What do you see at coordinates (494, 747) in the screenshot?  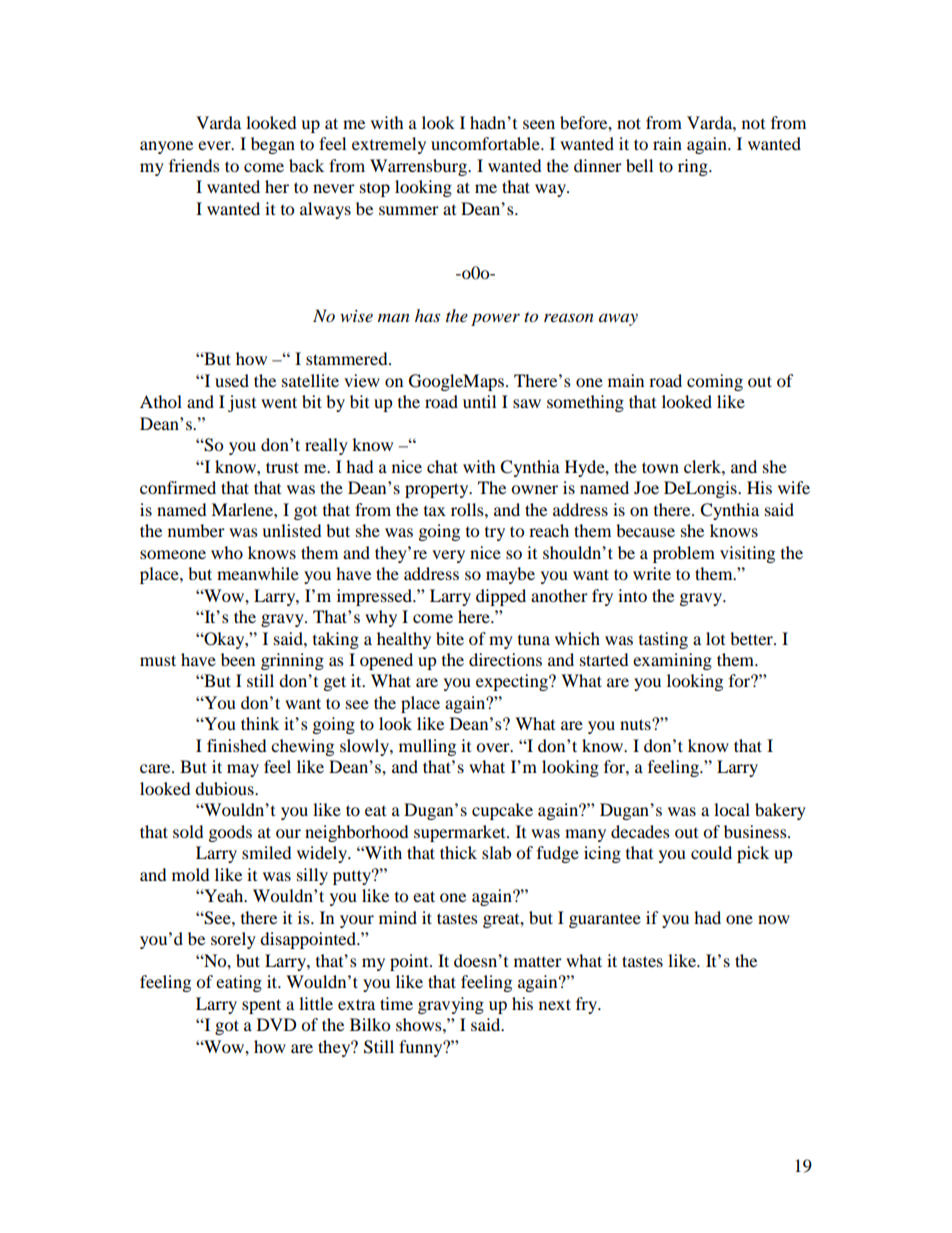 I see `over` at bounding box center [494, 747].
